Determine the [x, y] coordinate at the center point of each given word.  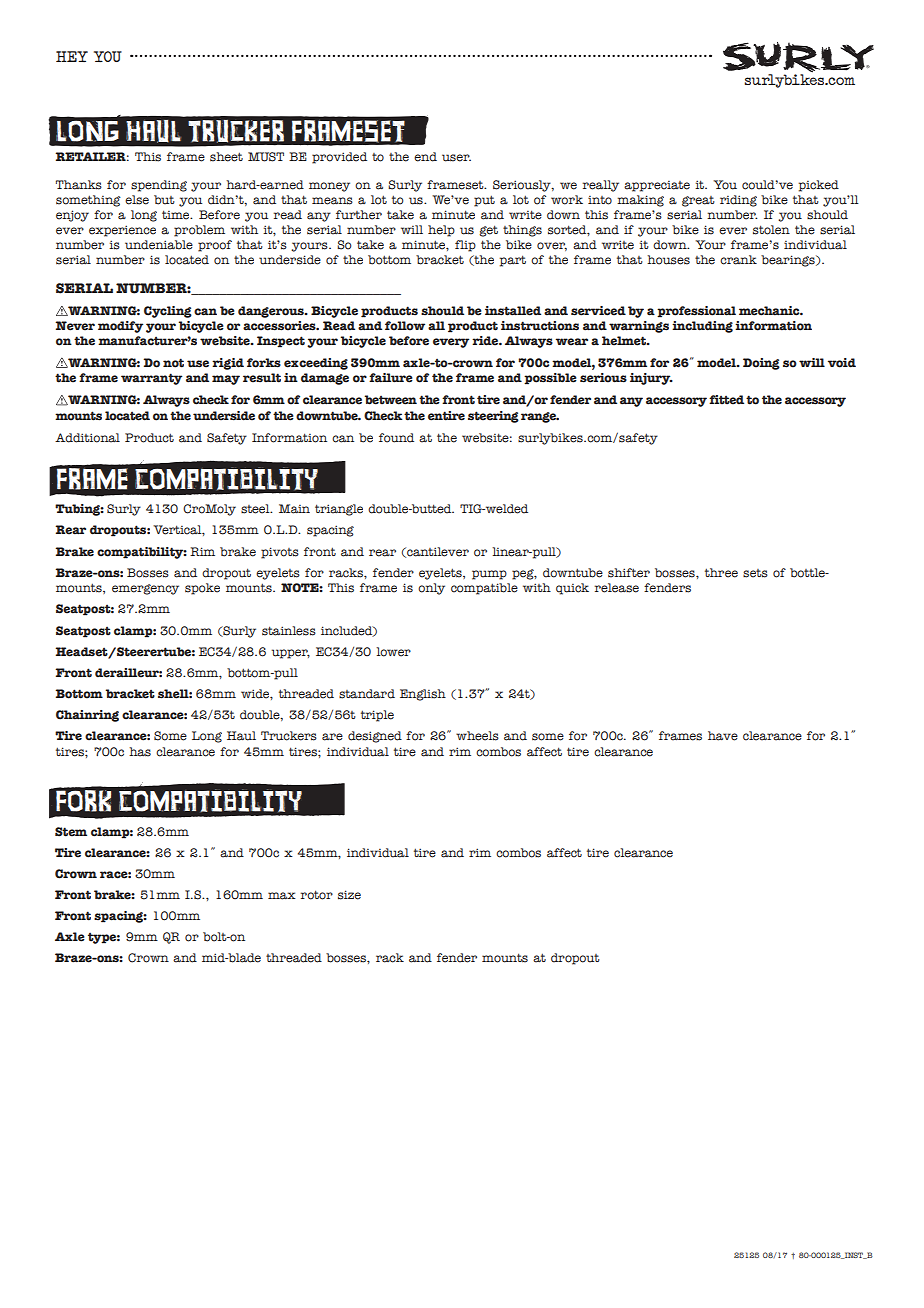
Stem [71, 832]
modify [120, 327]
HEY [72, 56]
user [456, 158]
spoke [202, 589]
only [431, 589]
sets [755, 573]
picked [819, 186]
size [349, 895]
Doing [761, 364]
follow [405, 326]
